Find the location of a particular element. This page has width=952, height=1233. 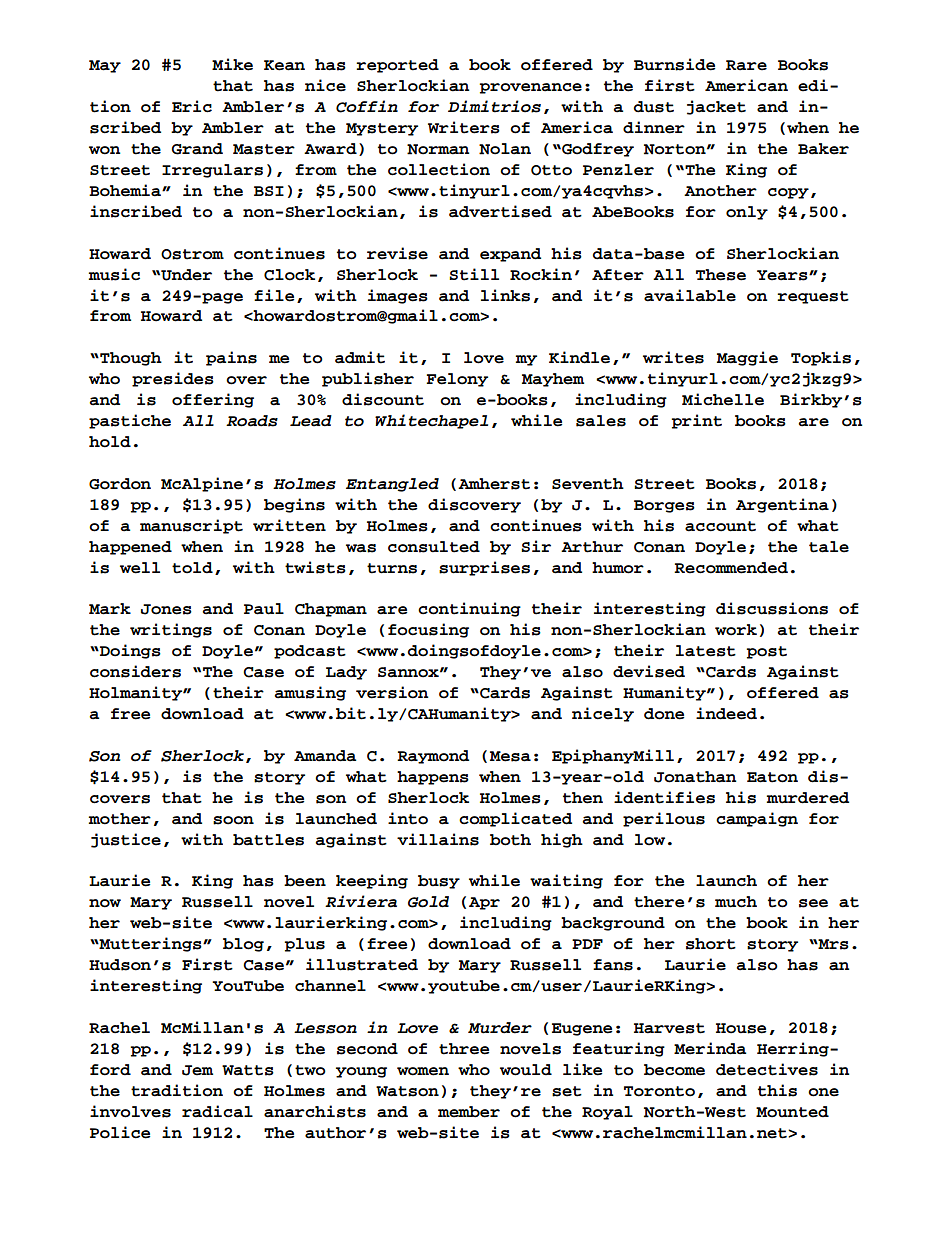

Michelle is located at coordinates (723, 399).
